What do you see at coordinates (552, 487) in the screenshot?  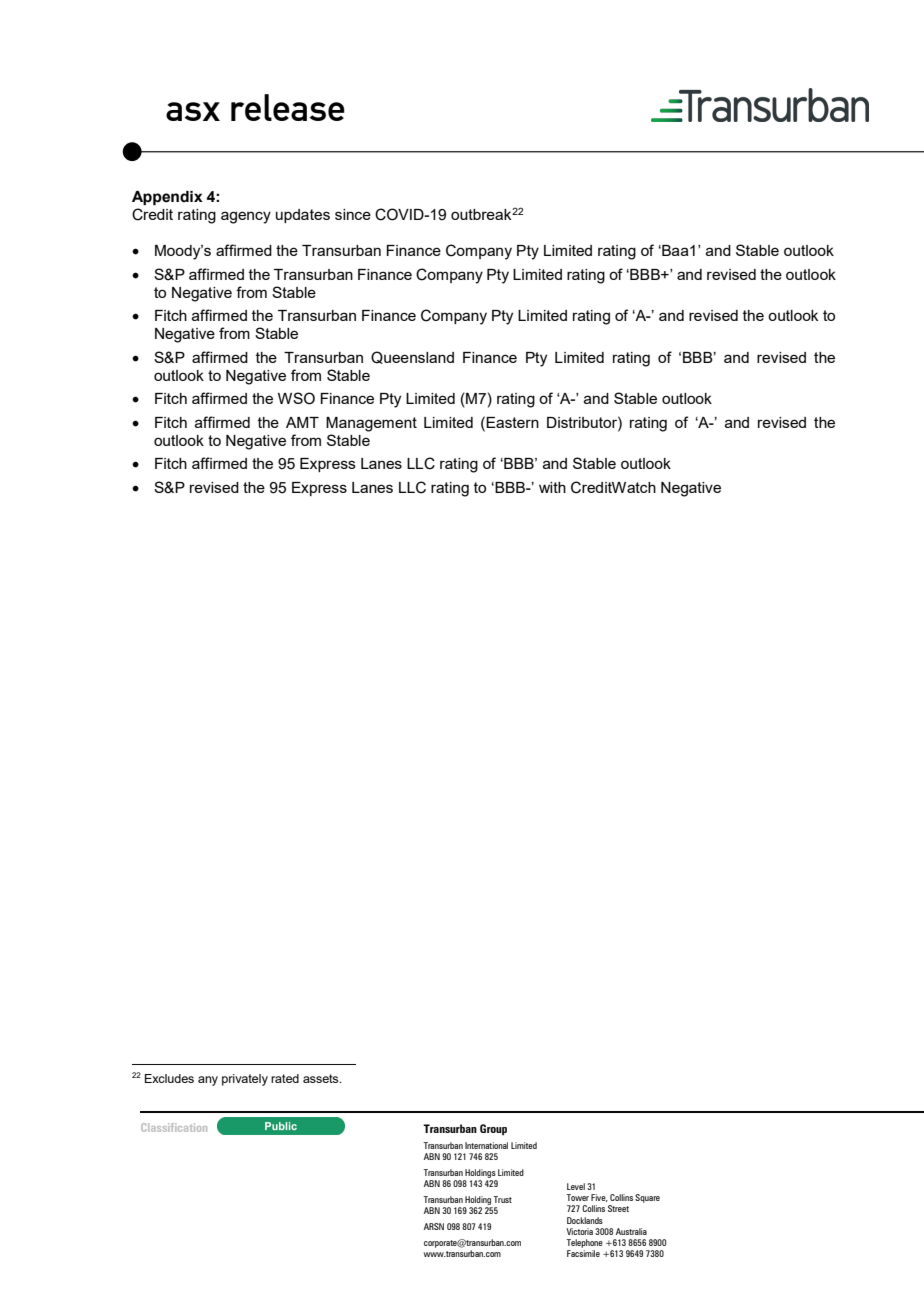 I see `with` at bounding box center [552, 487].
